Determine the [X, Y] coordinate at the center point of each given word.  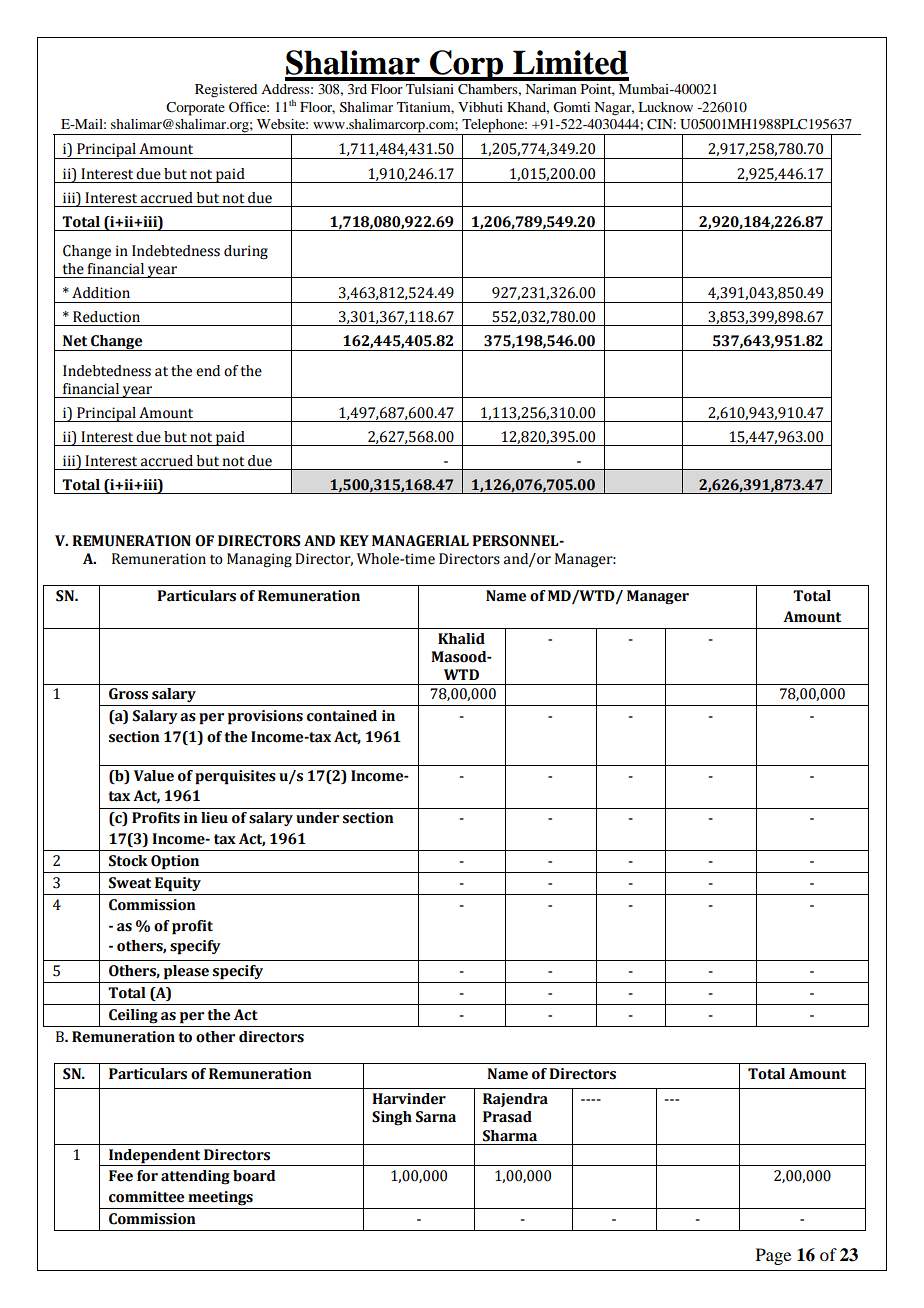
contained [342, 716]
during [246, 252]
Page [773, 1256]
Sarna [436, 1117]
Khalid [461, 639]
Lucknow [665, 107]
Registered [226, 91]
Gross [128, 694]
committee [146, 1197]
